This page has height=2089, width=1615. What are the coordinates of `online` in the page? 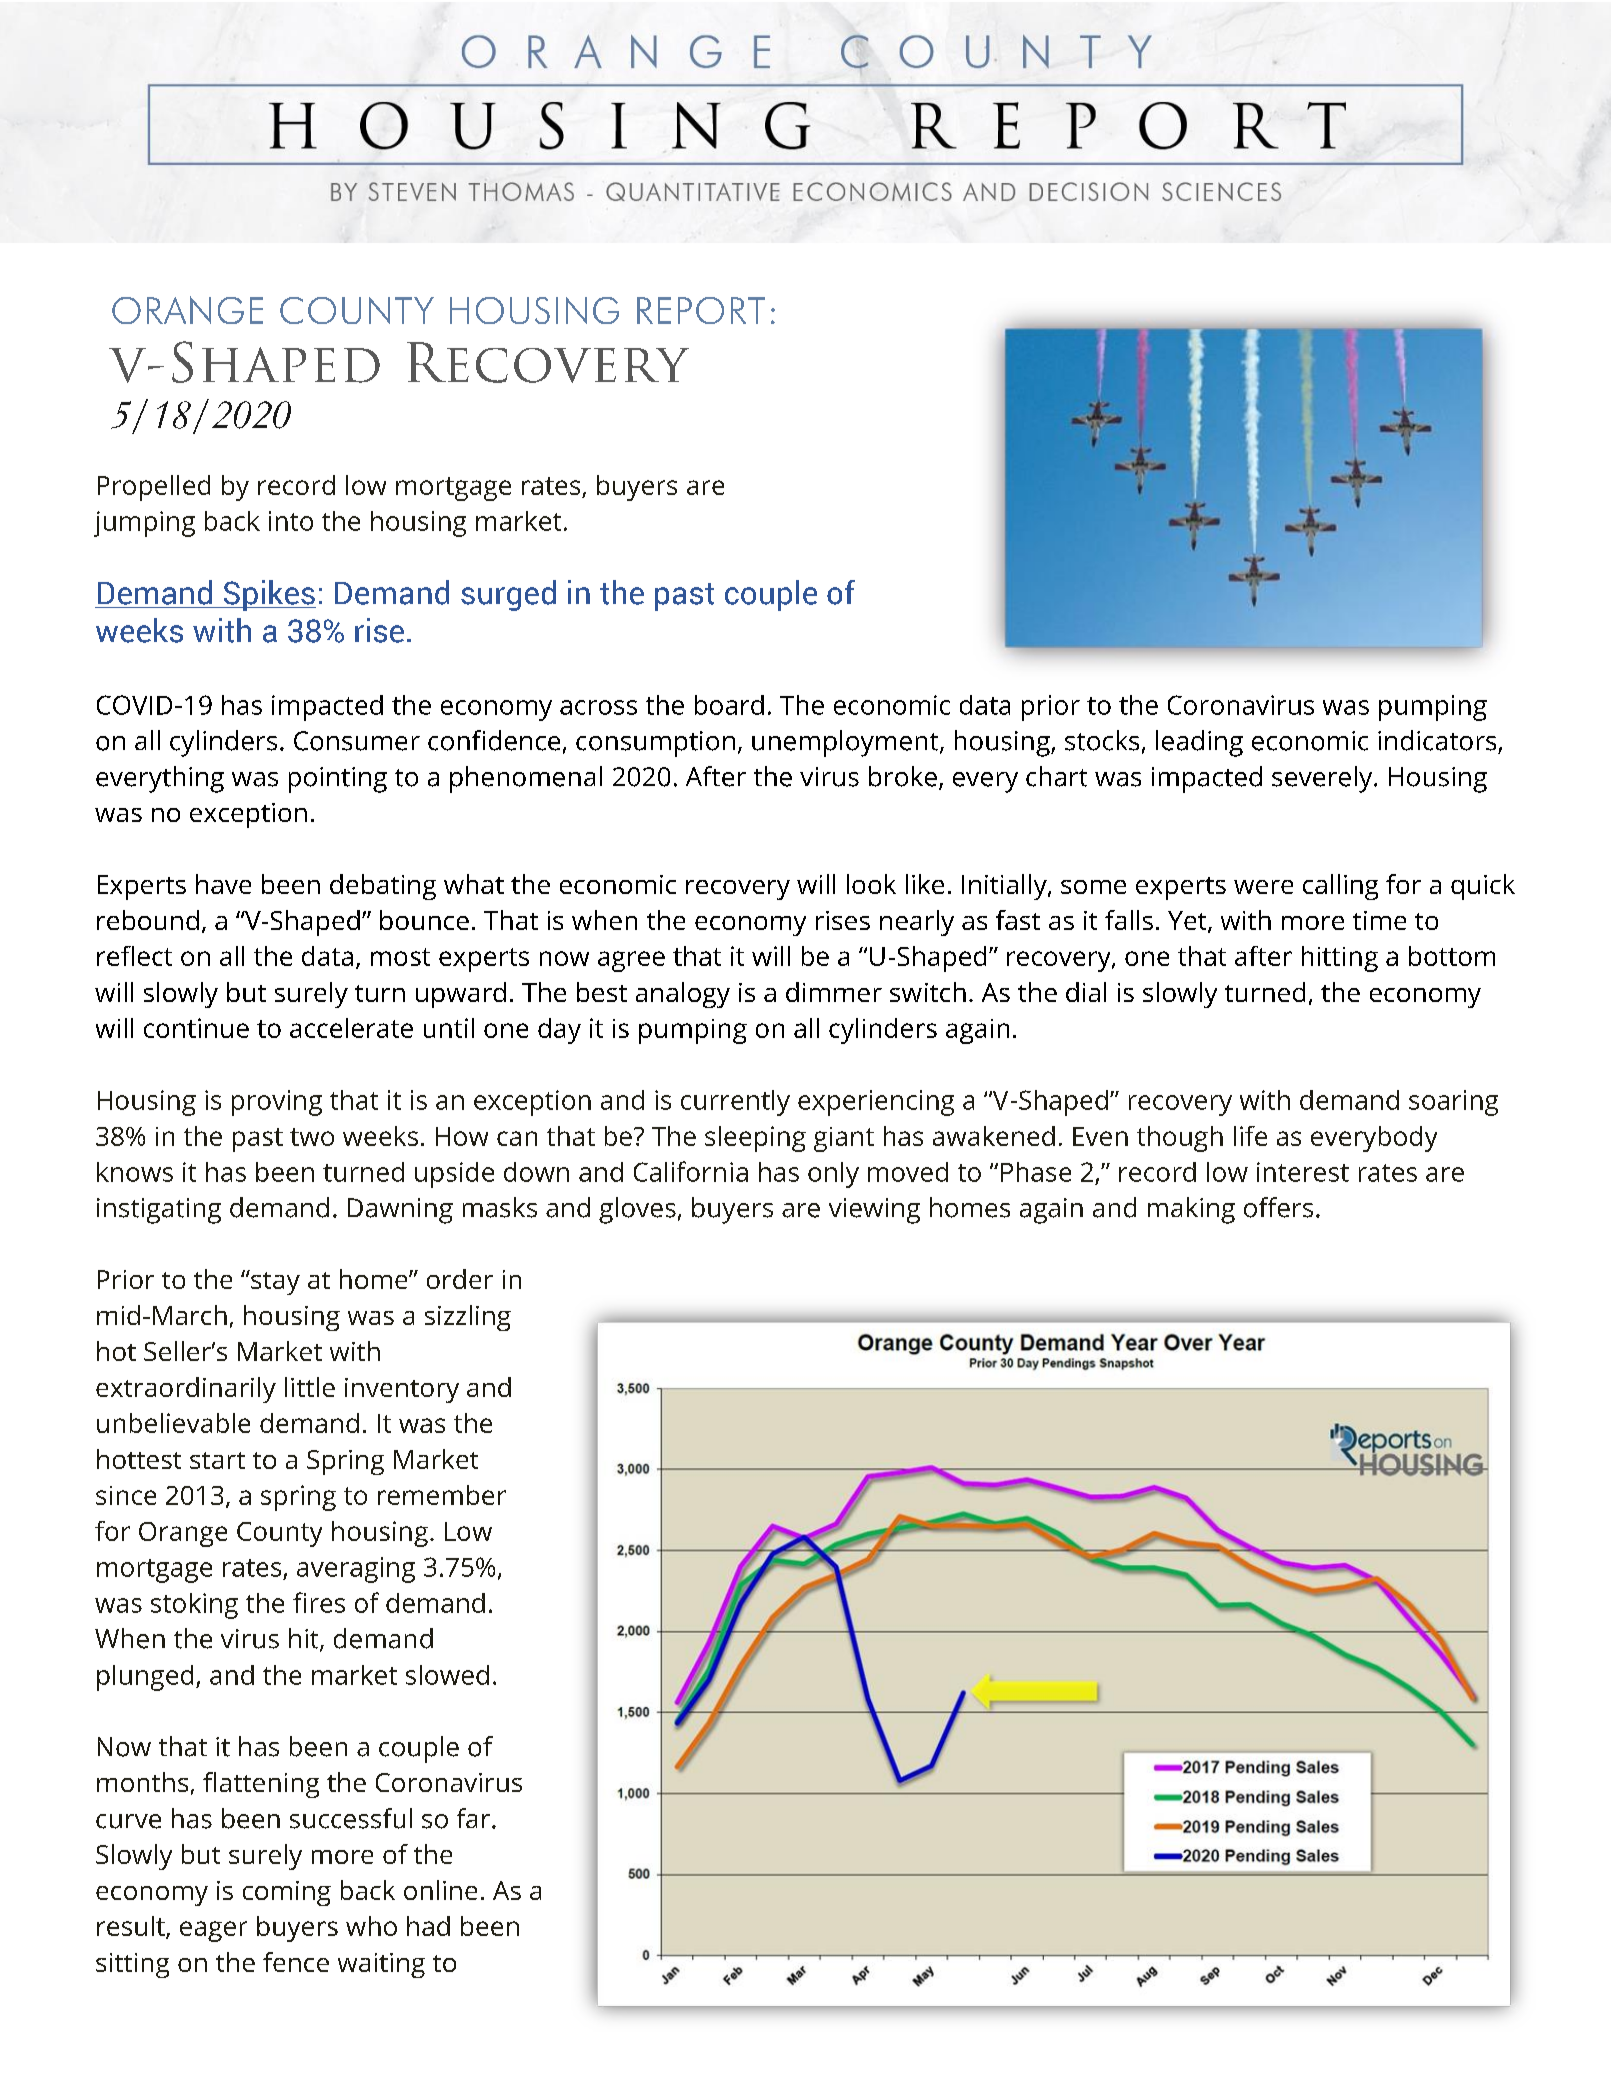 It's located at (440, 1890).
